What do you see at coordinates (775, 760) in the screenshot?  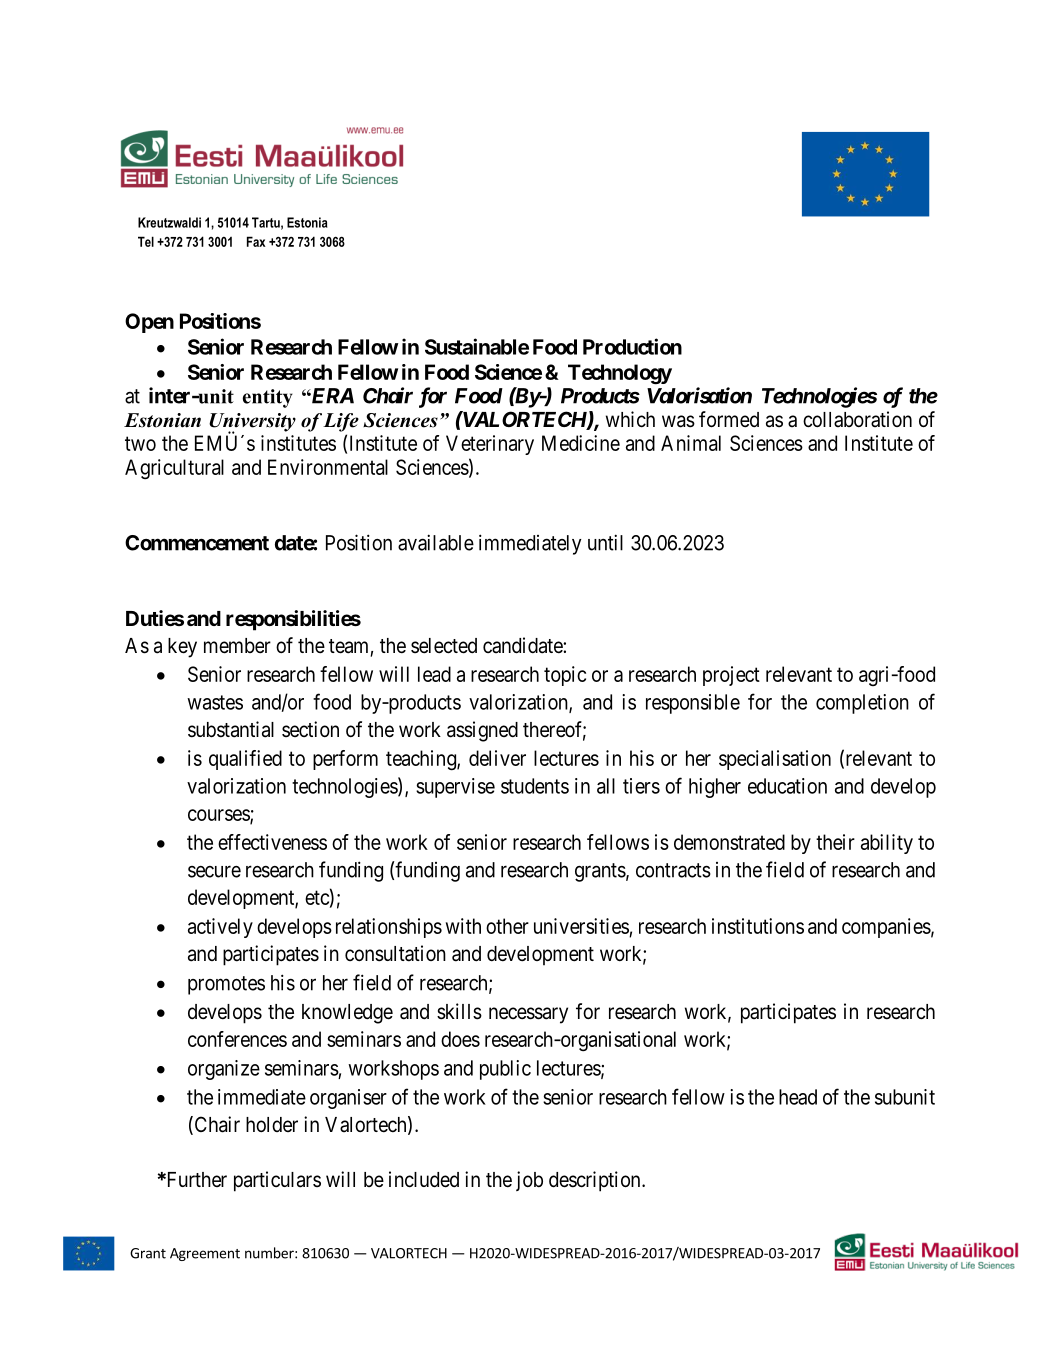 I see `specialisation` at bounding box center [775, 760].
